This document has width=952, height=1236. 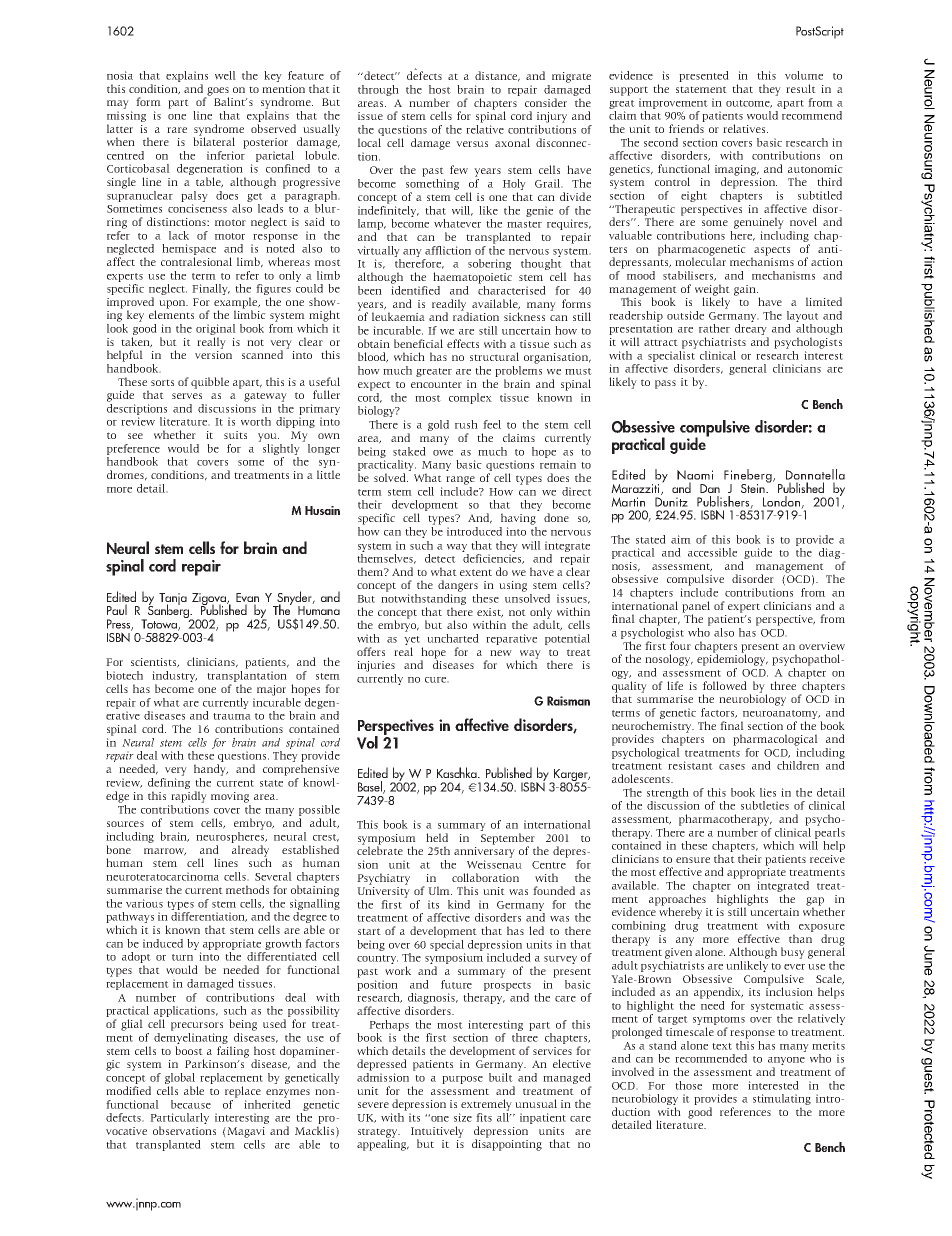 I want to click on global, so click(x=180, y=1078).
